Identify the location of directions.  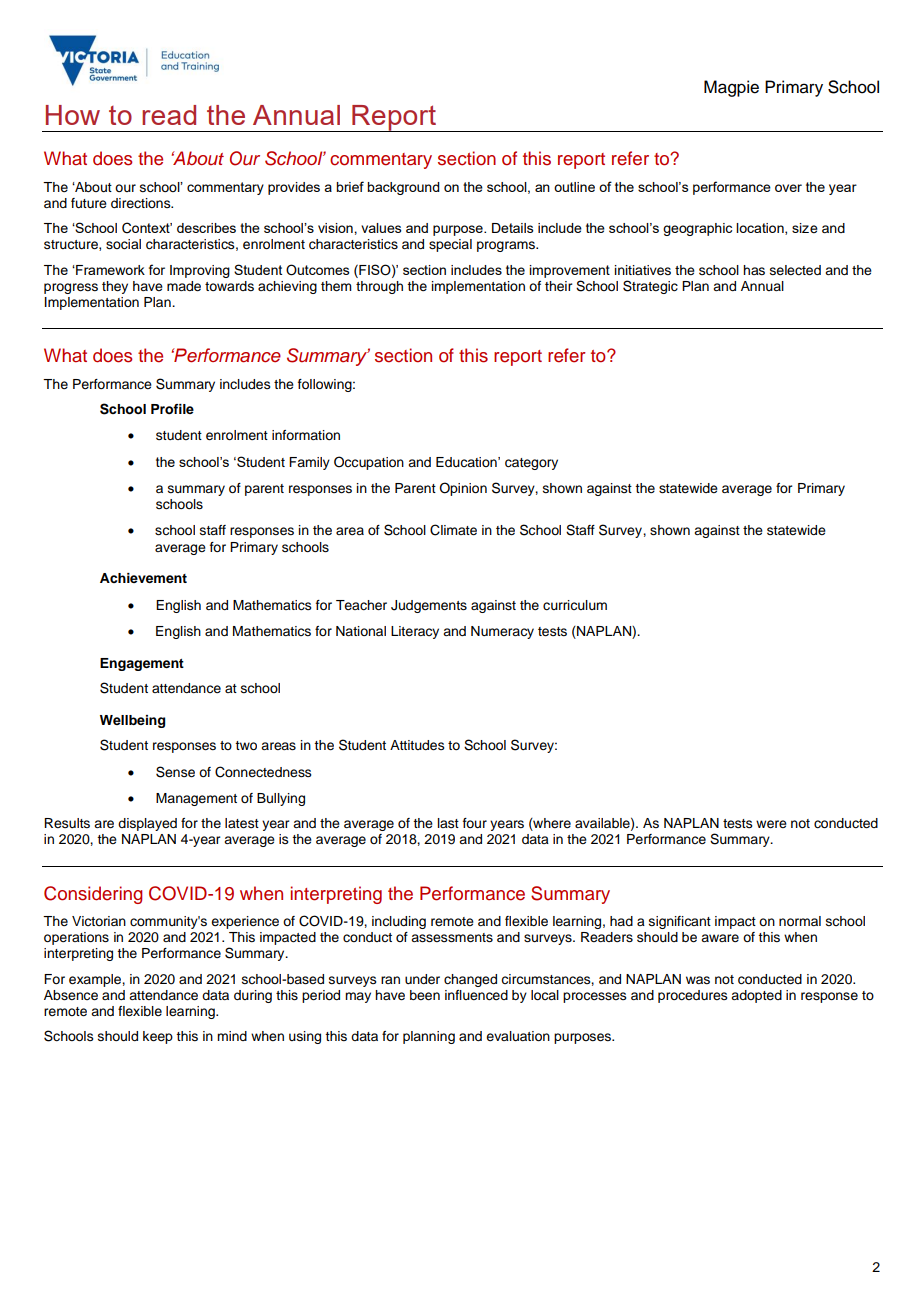
(142, 203).
